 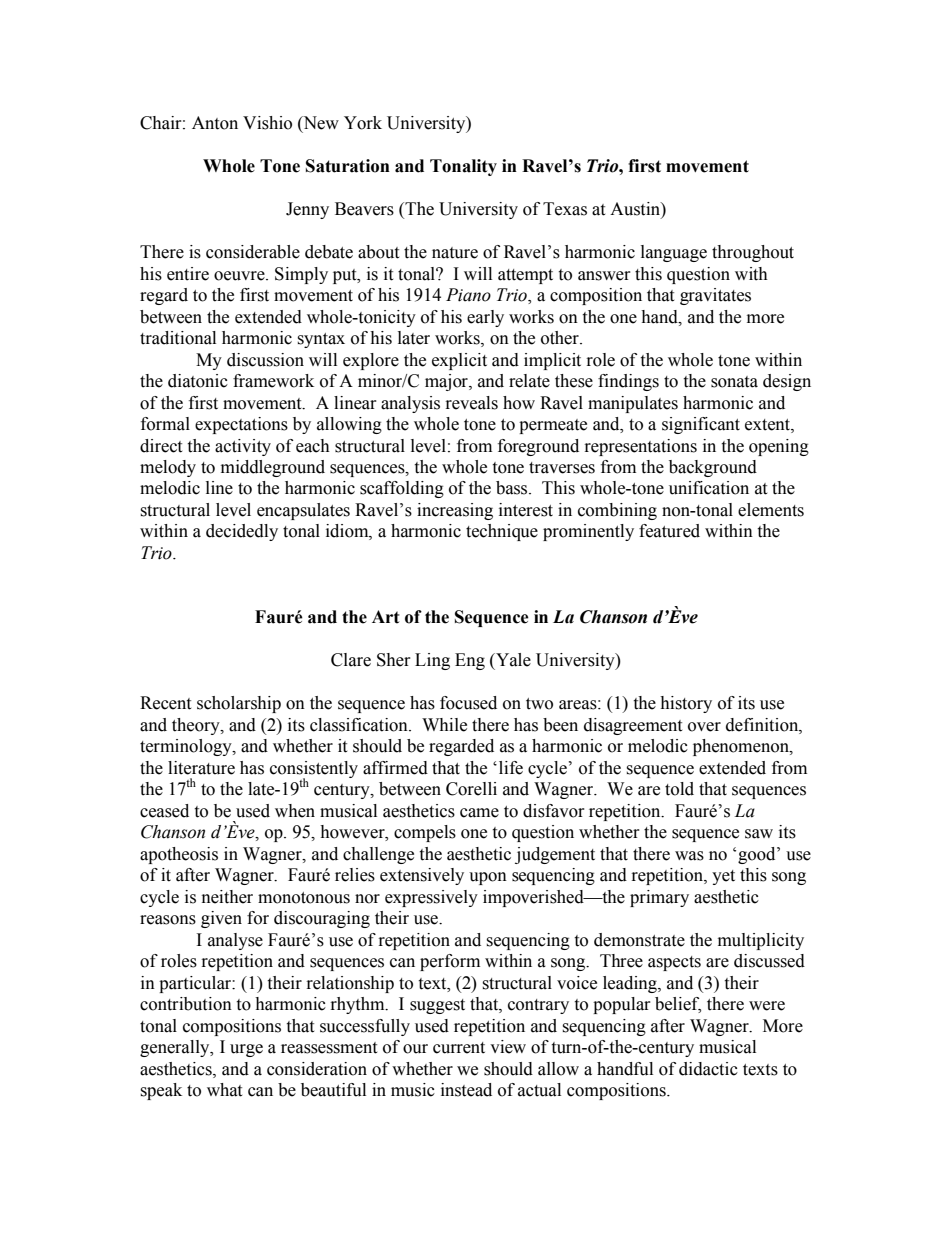 What do you see at coordinates (565, 209) in the page?
I see `Texas` at bounding box center [565, 209].
